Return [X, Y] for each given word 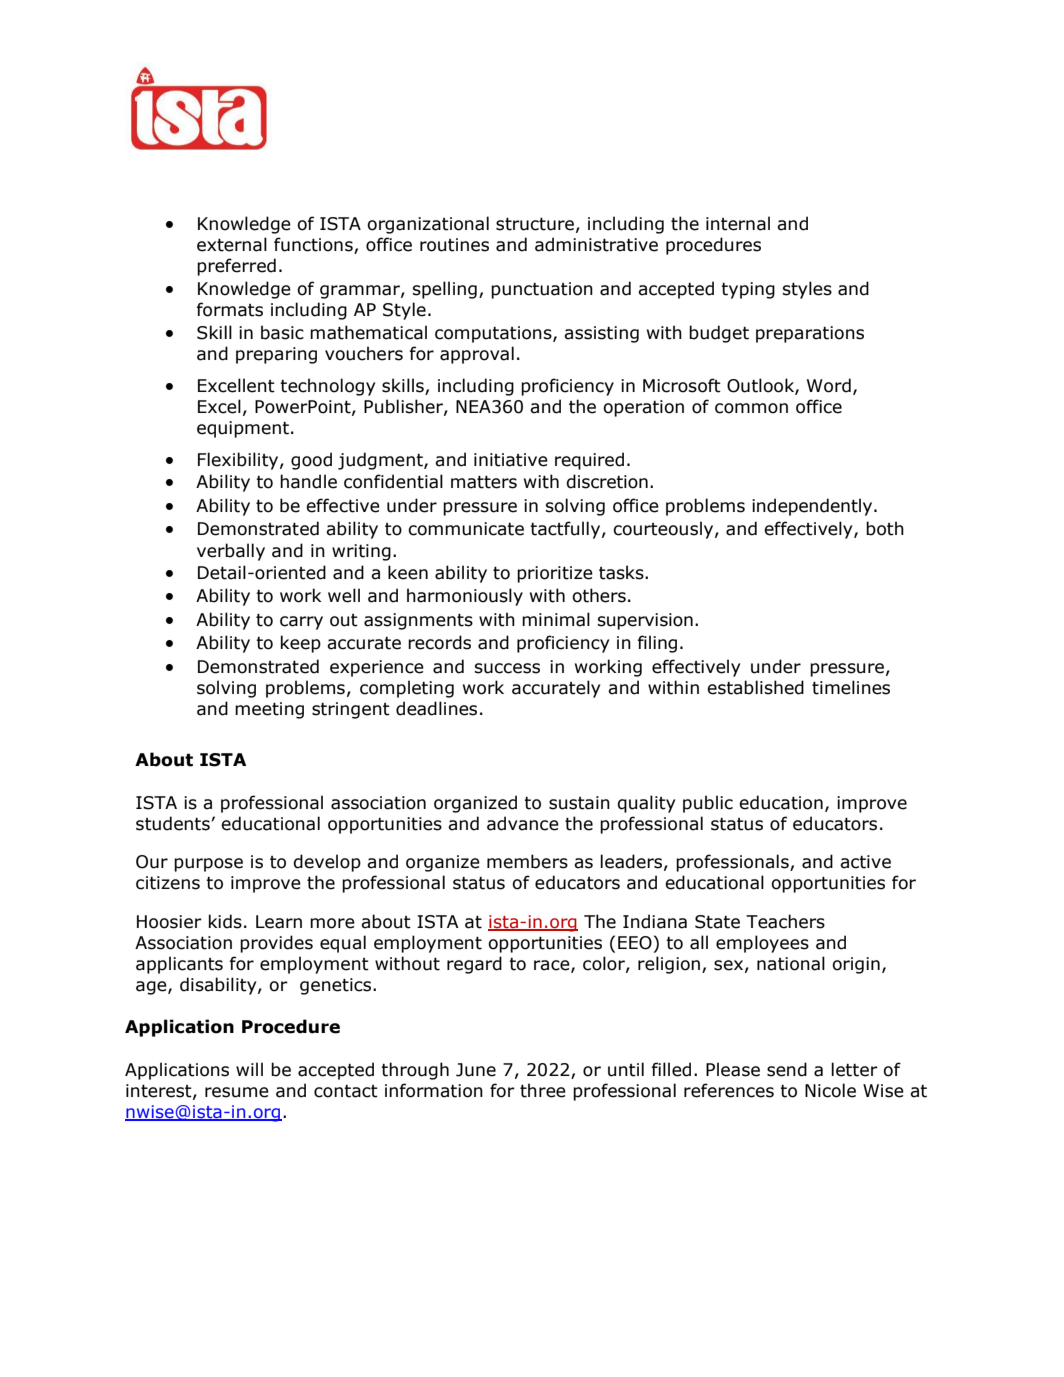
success [507, 668]
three [543, 1090]
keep [301, 644]
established [755, 687]
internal [738, 223]
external [232, 244]
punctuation [542, 290]
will [249, 1069]
